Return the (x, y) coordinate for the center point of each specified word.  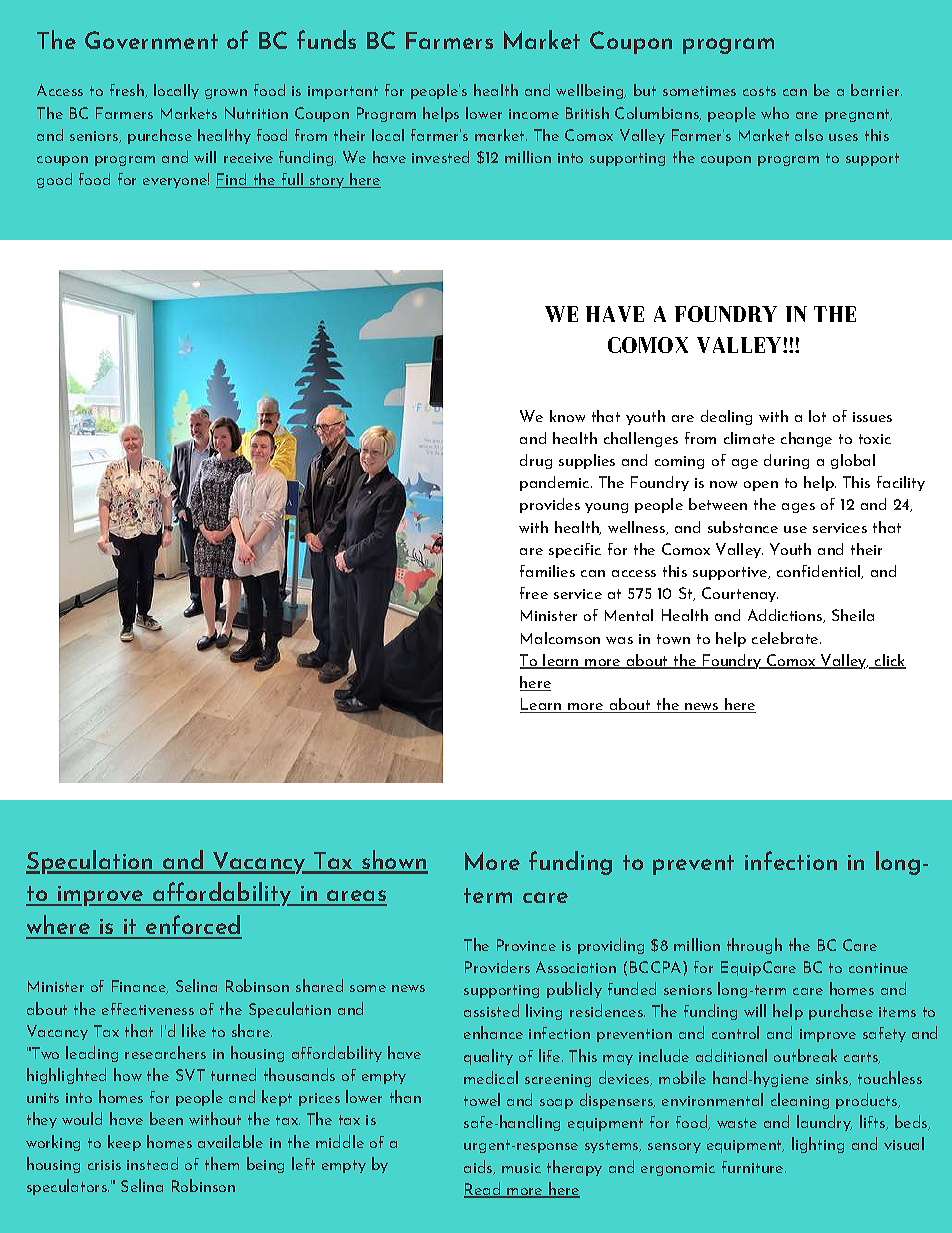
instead (152, 1163)
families (547, 571)
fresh (128, 91)
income (534, 114)
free (534, 593)
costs (759, 91)
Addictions (786, 616)
